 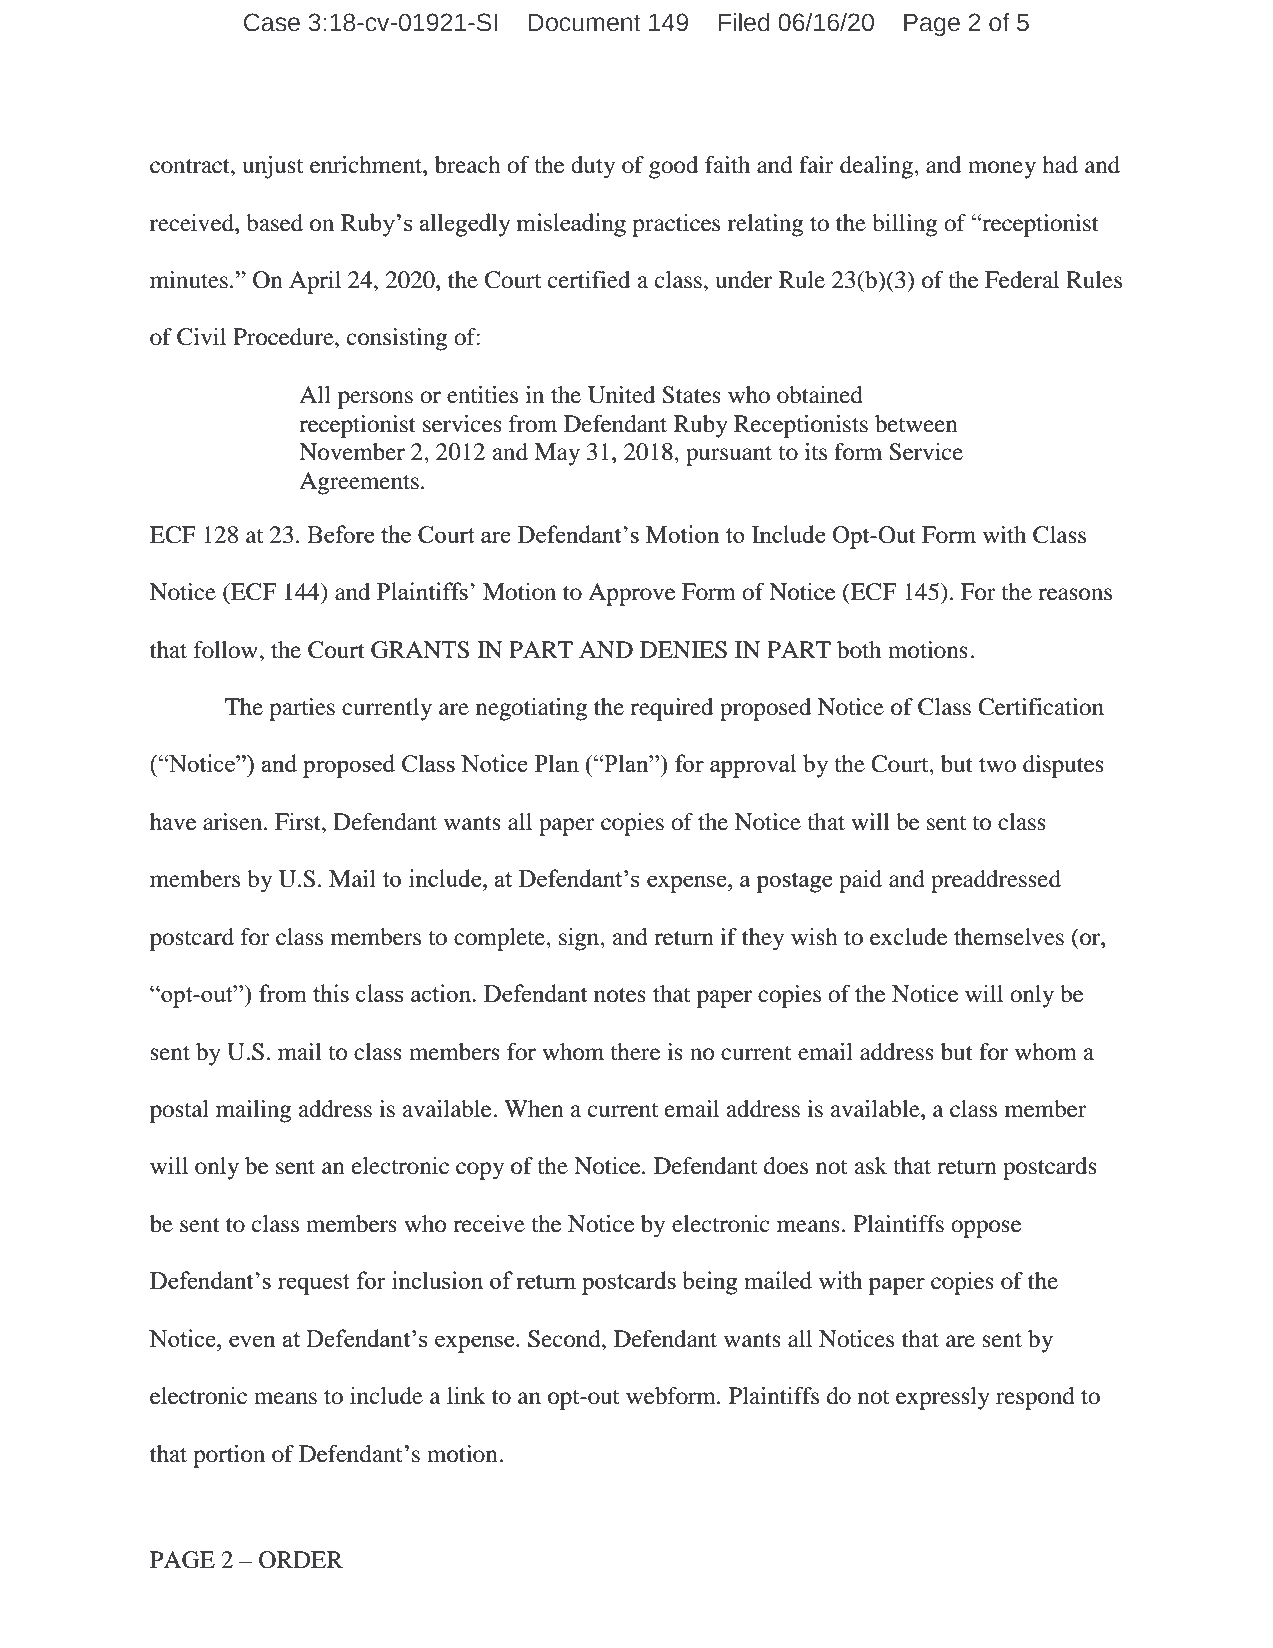 I want to click on Procedure, so click(x=284, y=337).
